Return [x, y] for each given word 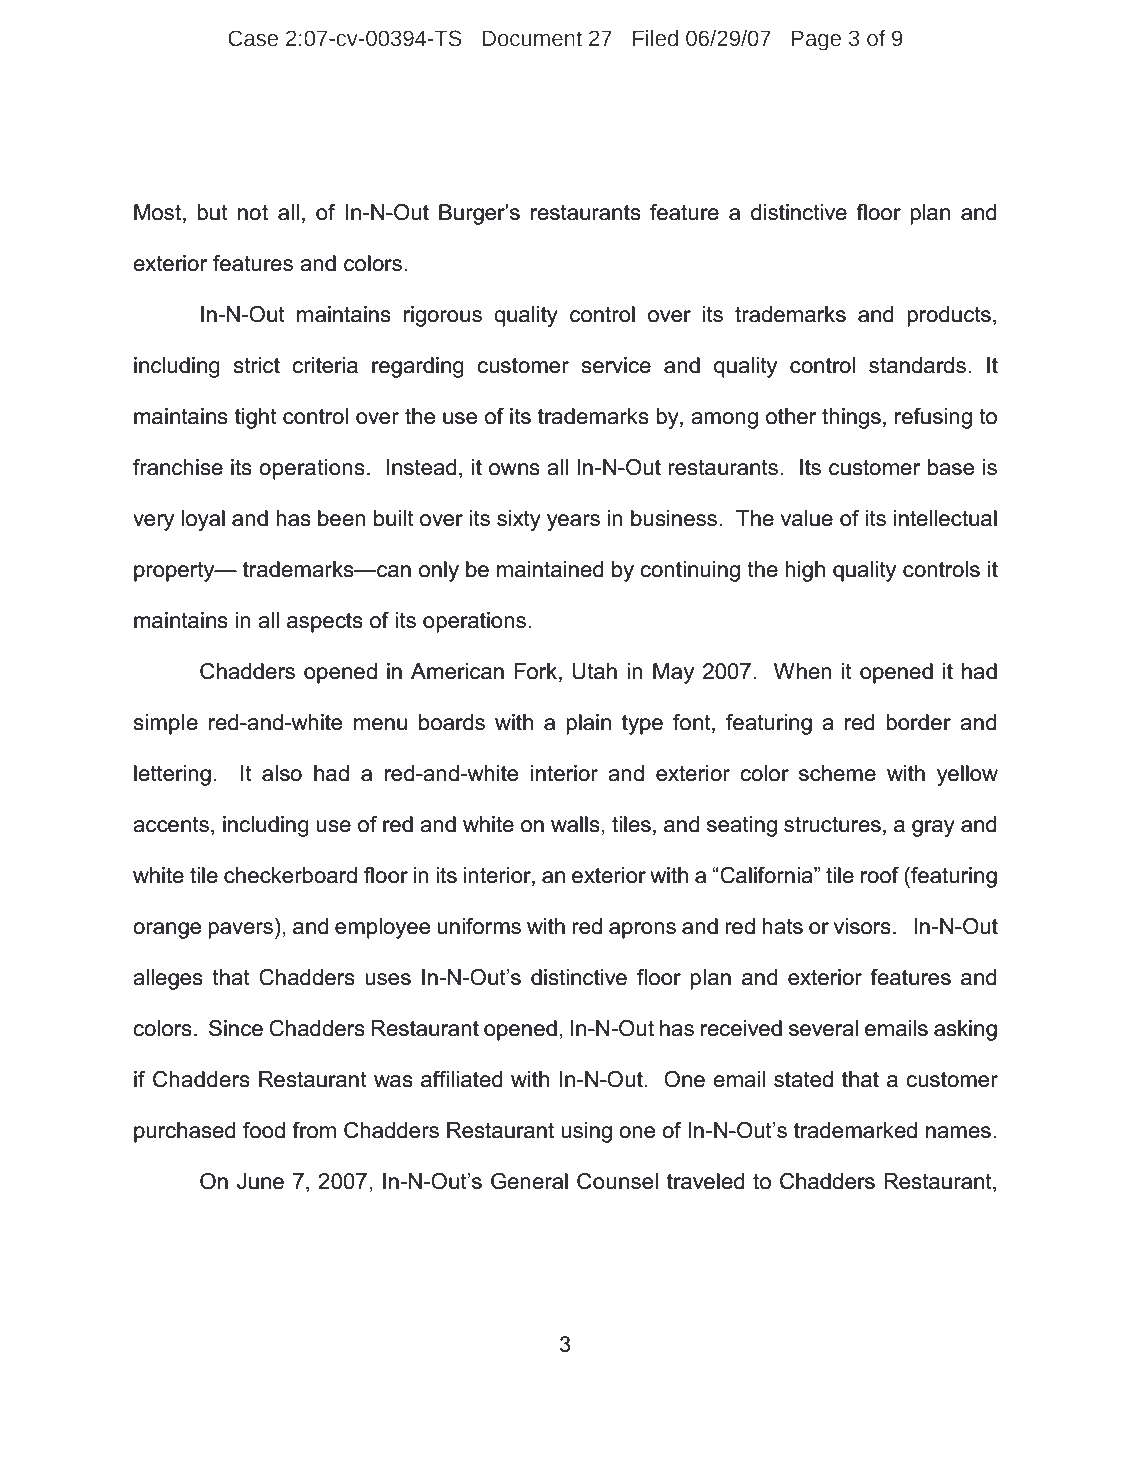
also [282, 773]
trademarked [855, 1130]
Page [816, 41]
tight [256, 418]
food [264, 1130]
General [529, 1181]
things [851, 418]
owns [514, 469]
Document [532, 39]
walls [575, 824]
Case [253, 38]
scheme [837, 773]
